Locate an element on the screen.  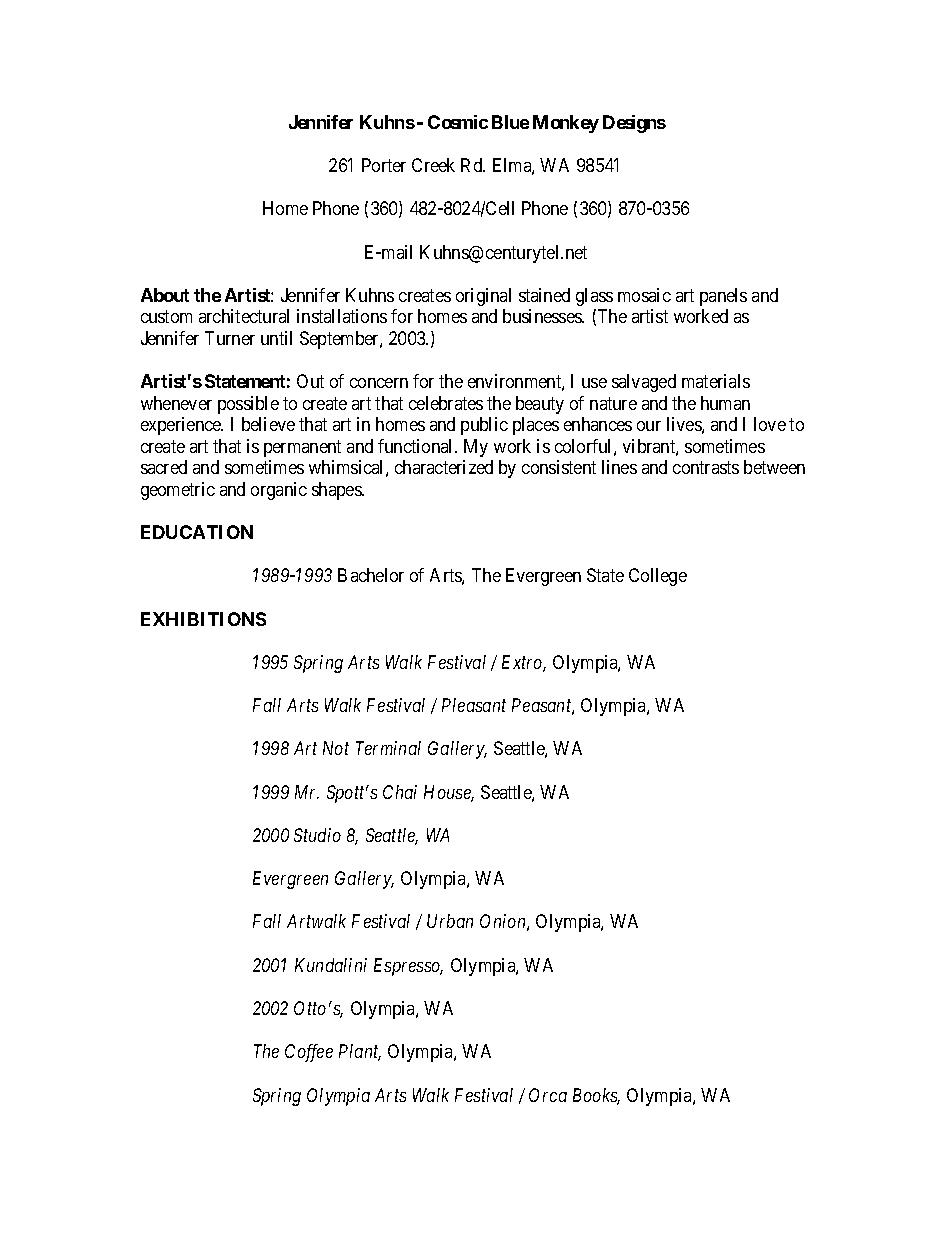
Coffee is located at coordinates (309, 1053).
